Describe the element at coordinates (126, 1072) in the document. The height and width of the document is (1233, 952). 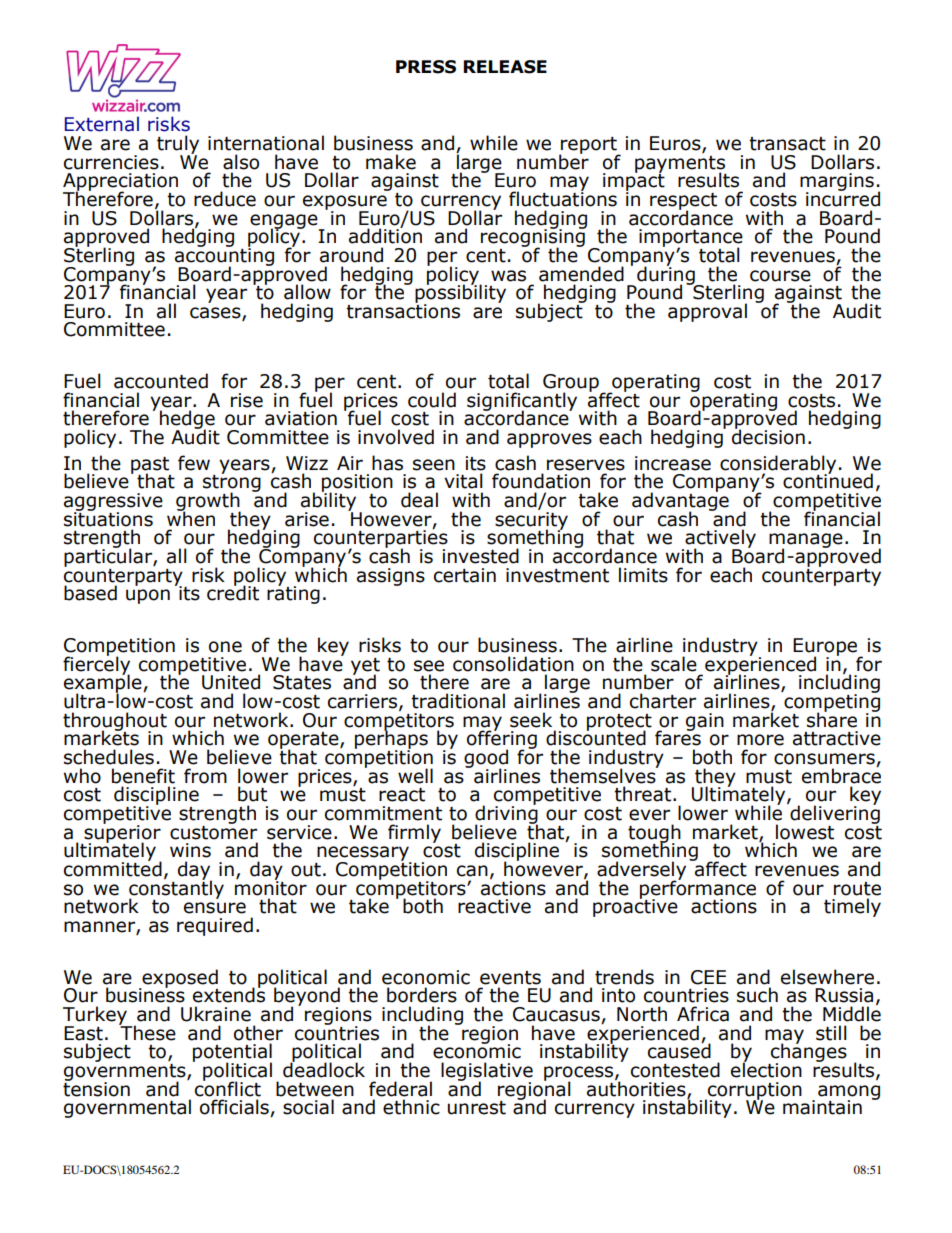
I see `governments` at that location.
